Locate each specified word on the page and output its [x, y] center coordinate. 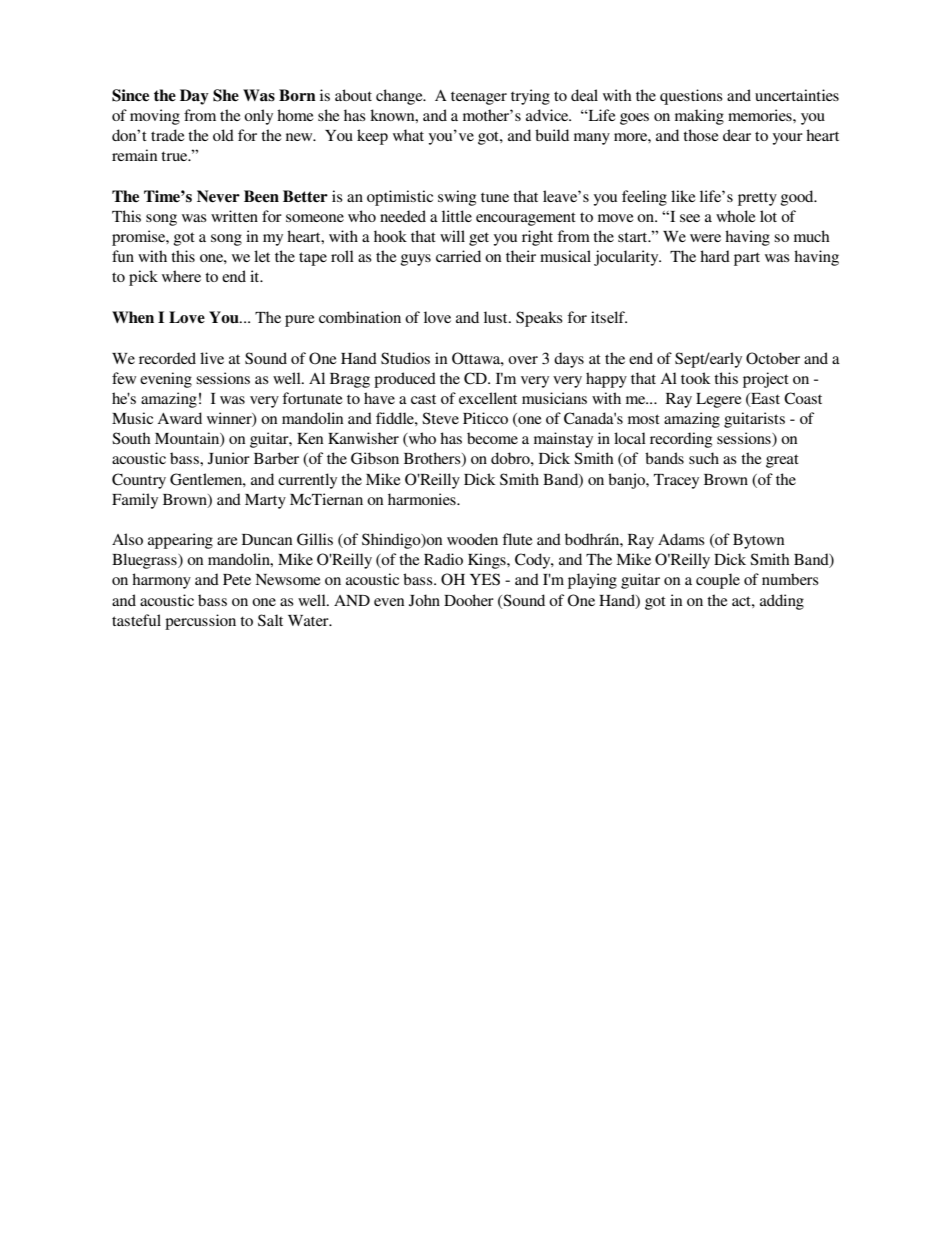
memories [761, 115]
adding [782, 602]
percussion [200, 622]
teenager [479, 98]
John [424, 600]
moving [155, 117]
